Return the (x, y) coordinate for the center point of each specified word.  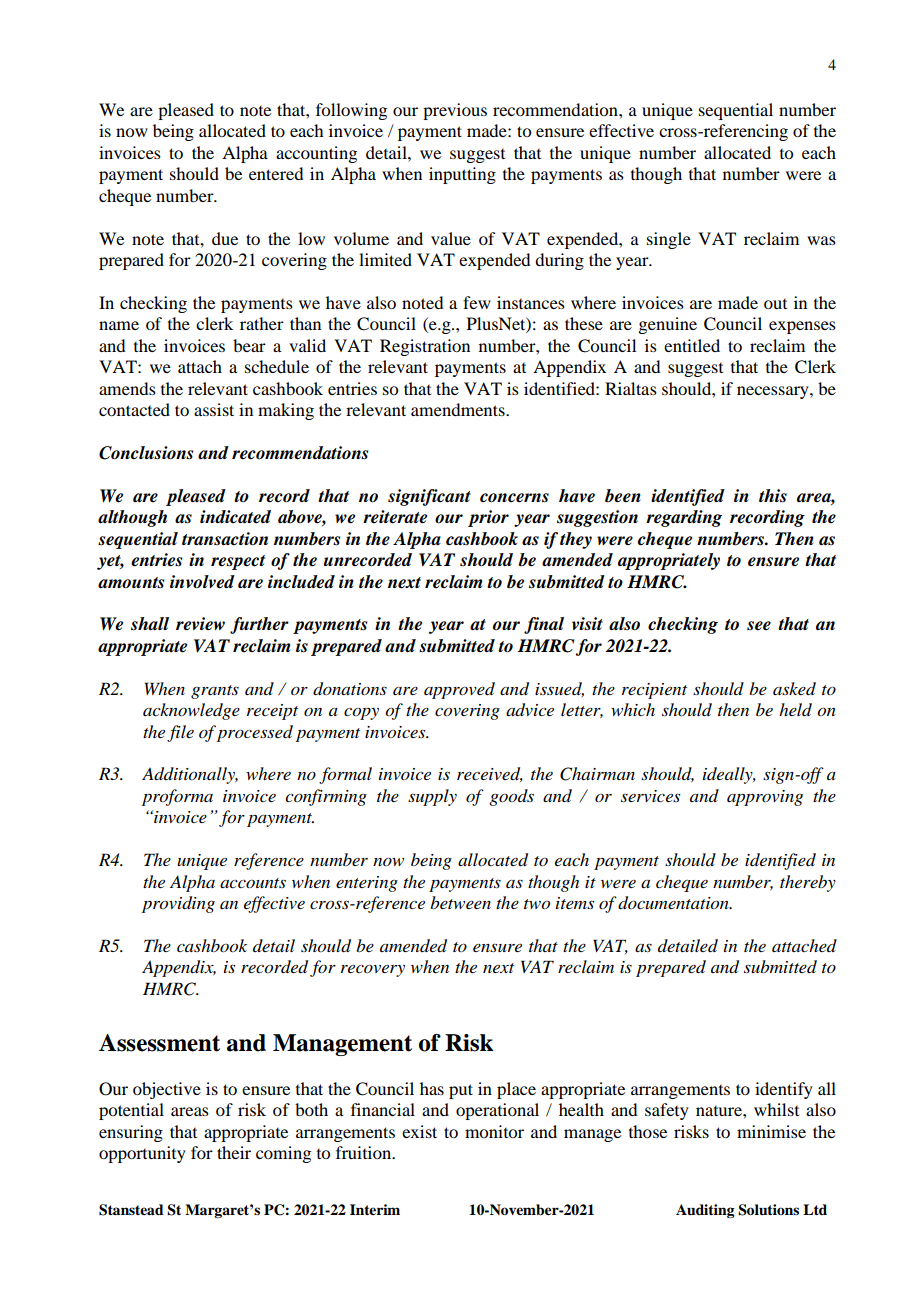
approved (459, 690)
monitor (494, 1131)
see (759, 626)
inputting (462, 175)
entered (276, 173)
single (669, 240)
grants (215, 692)
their (234, 1152)
